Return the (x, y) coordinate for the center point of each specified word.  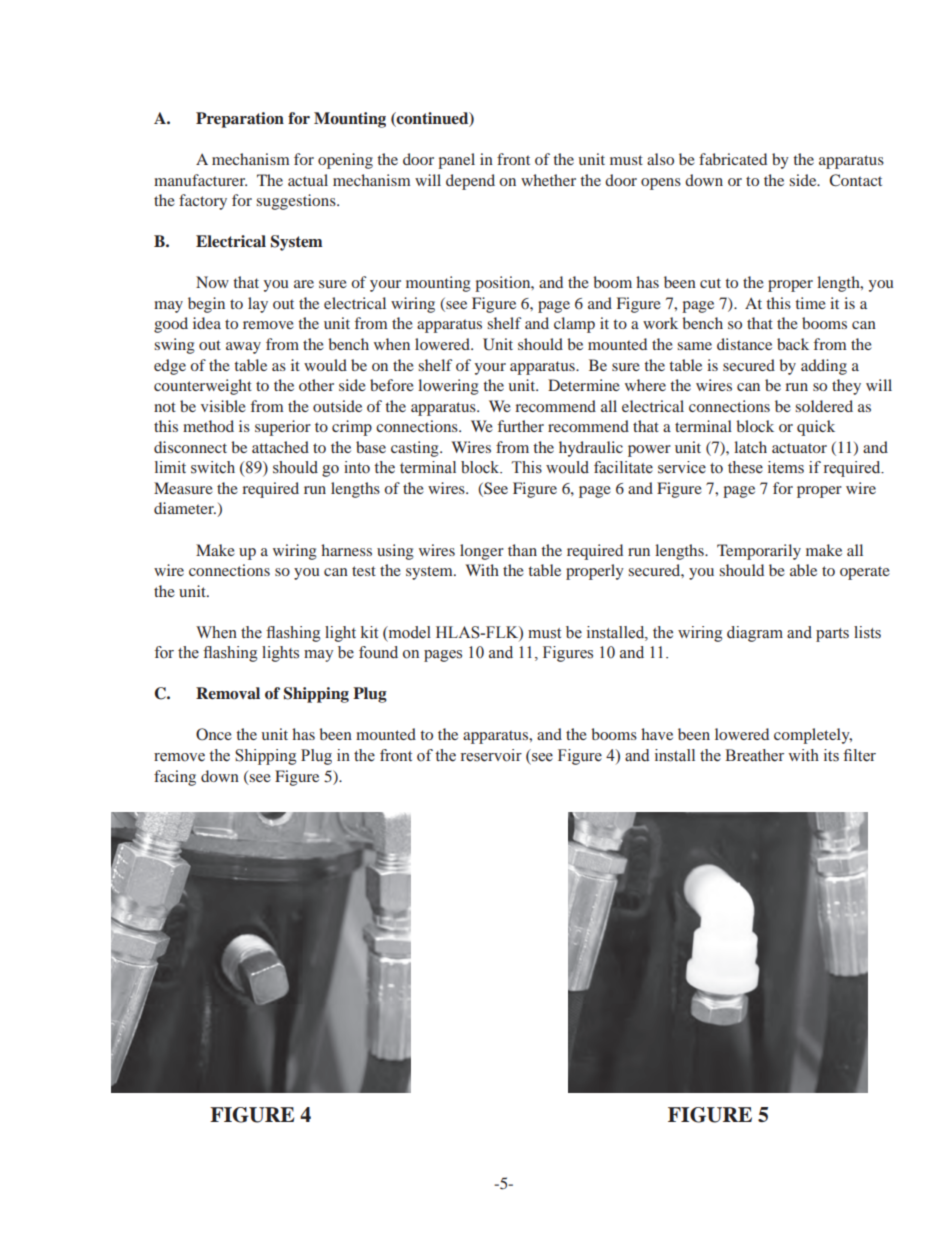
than (522, 550)
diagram (755, 634)
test (364, 571)
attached (280, 447)
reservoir (491, 755)
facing (175, 778)
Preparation (240, 120)
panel (456, 161)
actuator (799, 448)
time (810, 303)
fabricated (733, 159)
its (831, 755)
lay (258, 305)
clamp (574, 325)
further (521, 426)
